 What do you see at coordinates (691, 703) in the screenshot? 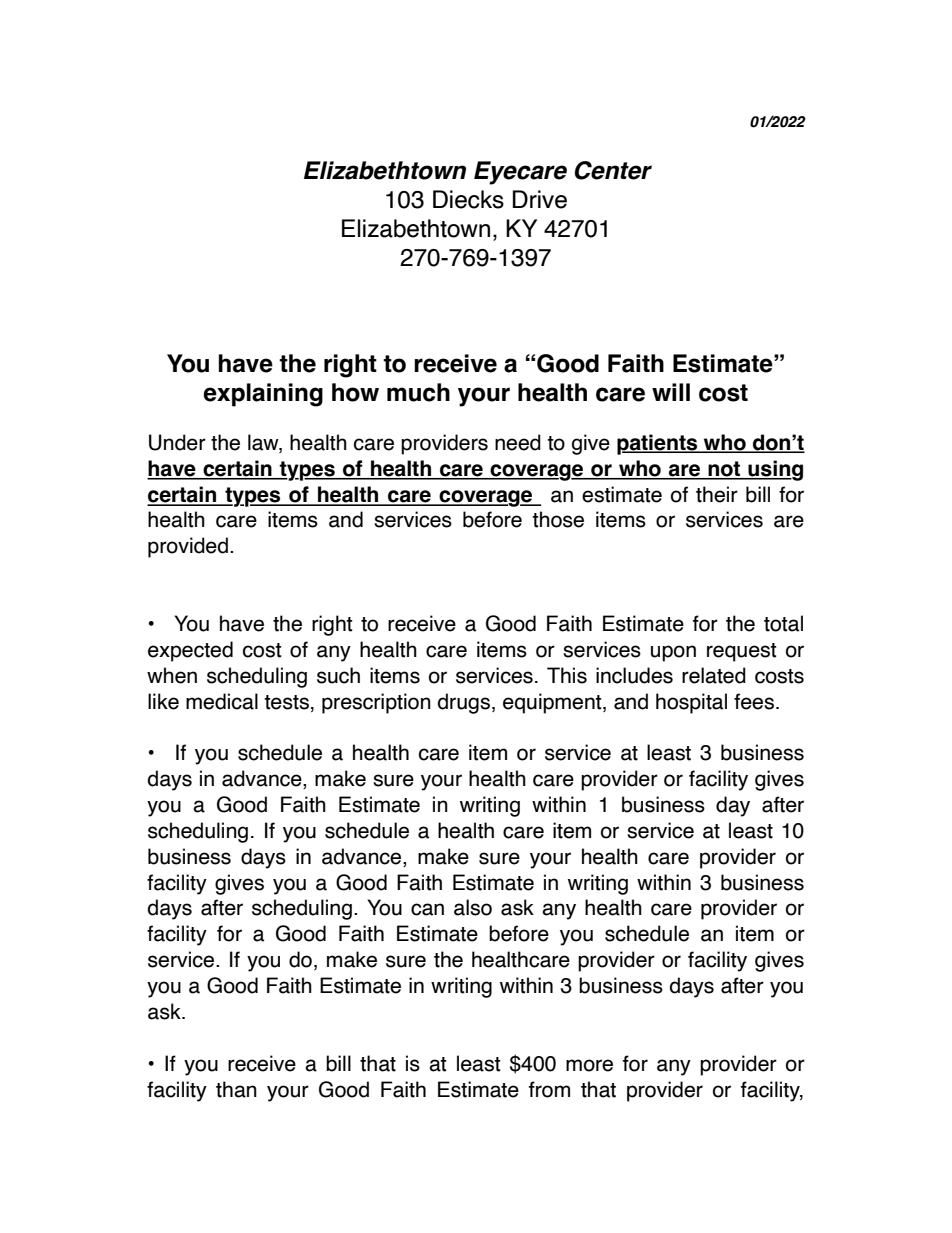
I see `hospital` at bounding box center [691, 703].
